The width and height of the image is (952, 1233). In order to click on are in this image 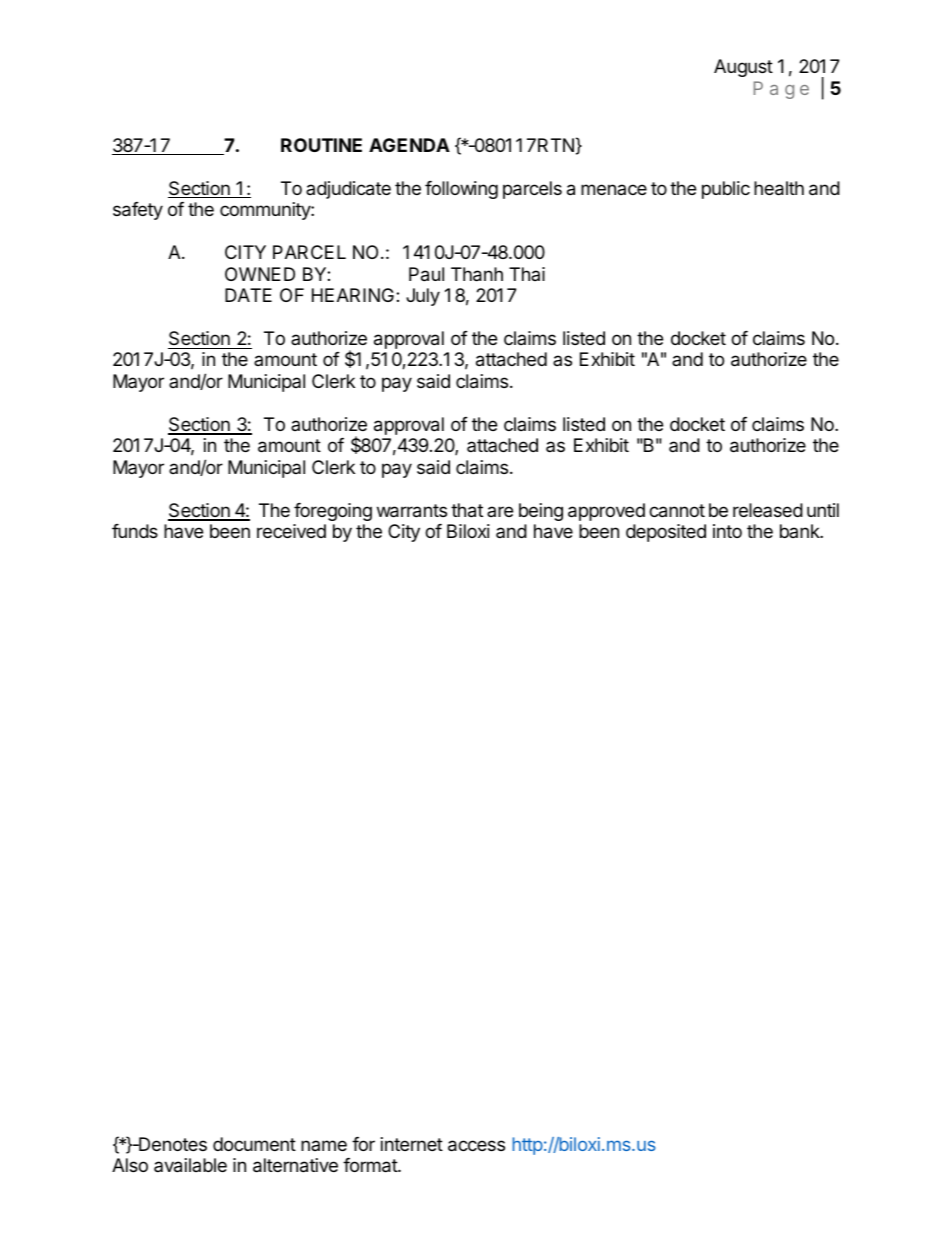, I will do `click(500, 511)`.
